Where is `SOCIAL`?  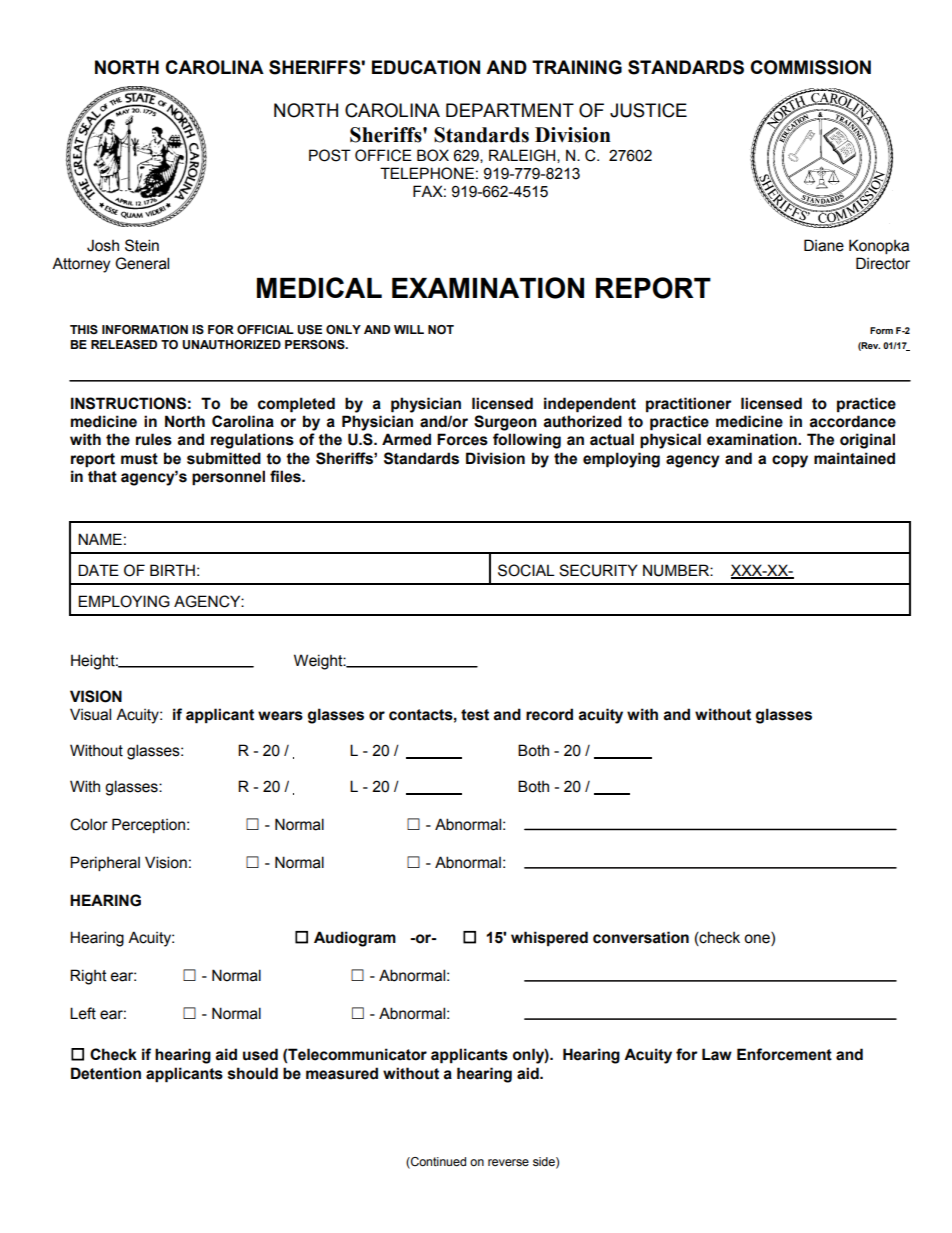
SOCIAL is located at coordinates (526, 570).
